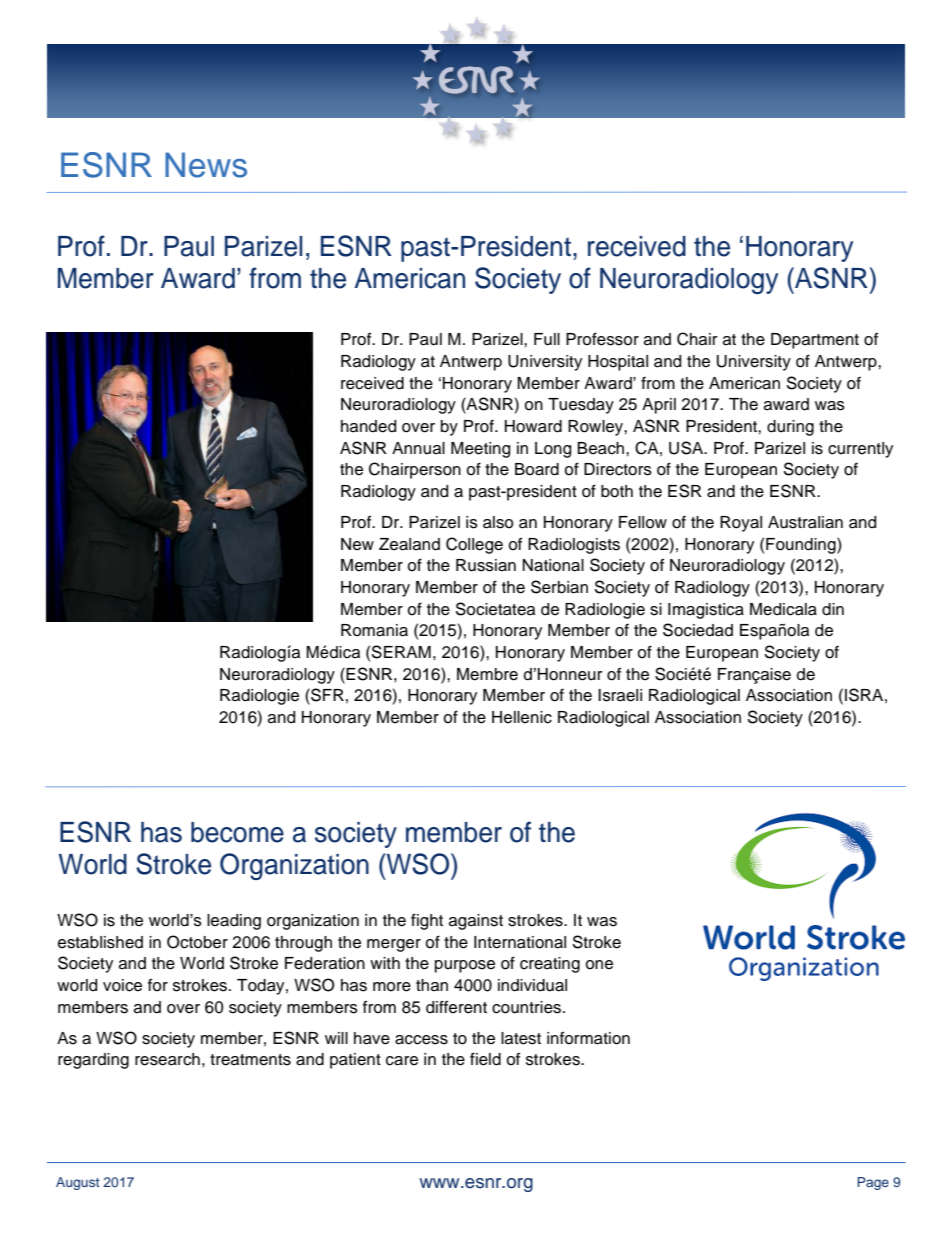 This screenshot has height=1233, width=952. I want to click on also, so click(498, 522).
